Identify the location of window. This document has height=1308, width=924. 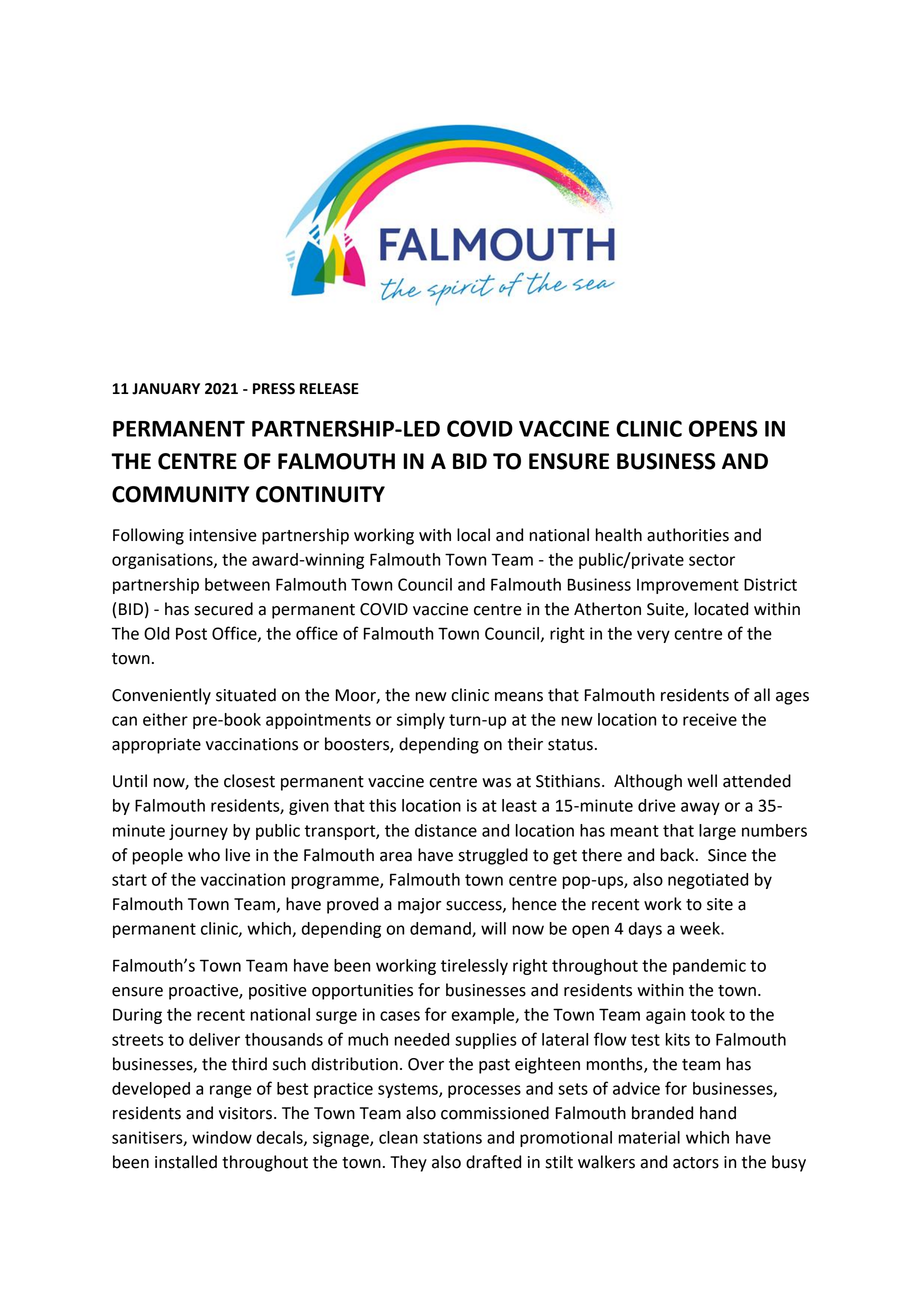
(222, 1137).
